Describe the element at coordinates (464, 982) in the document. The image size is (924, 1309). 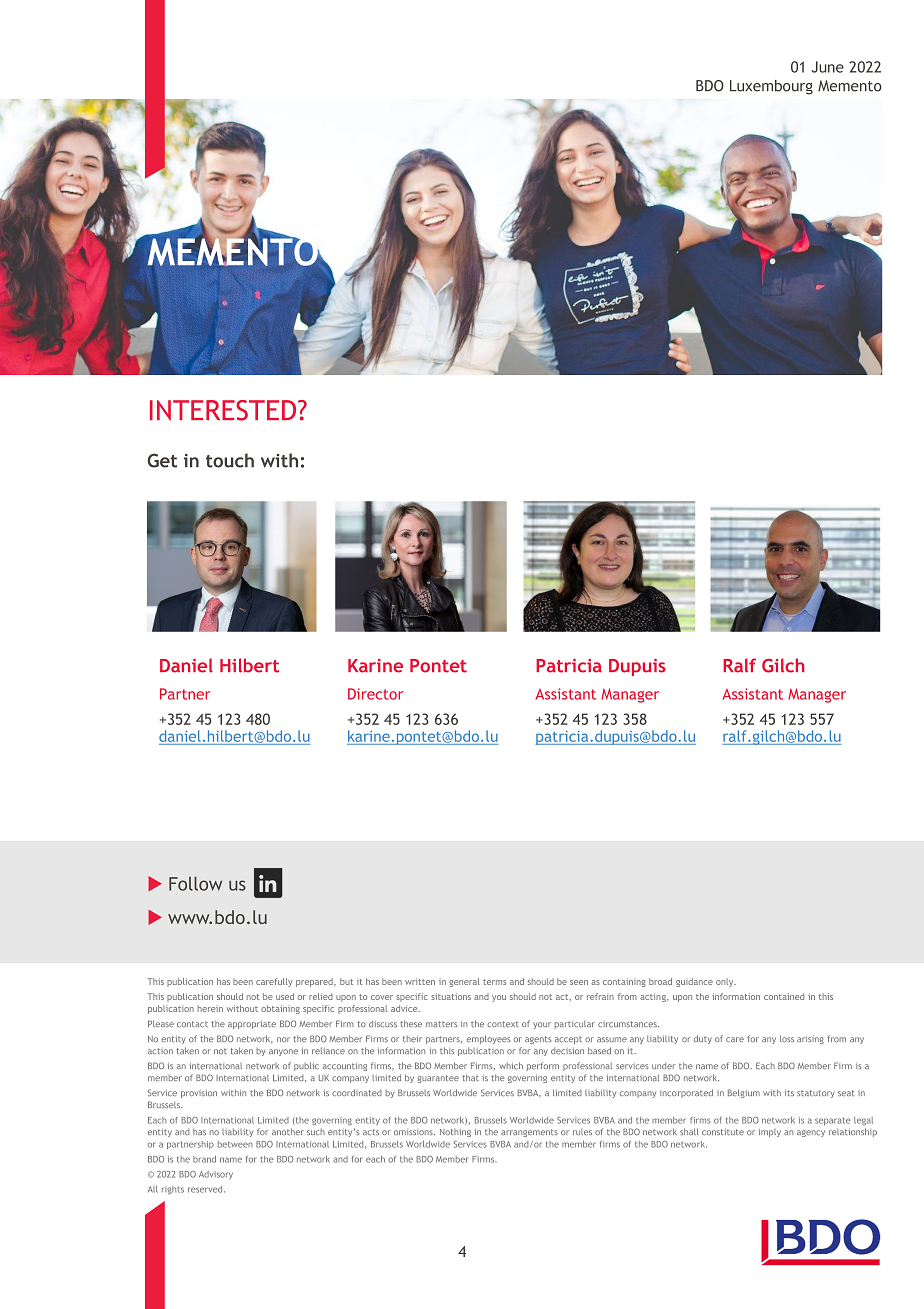
I see `general` at that location.
